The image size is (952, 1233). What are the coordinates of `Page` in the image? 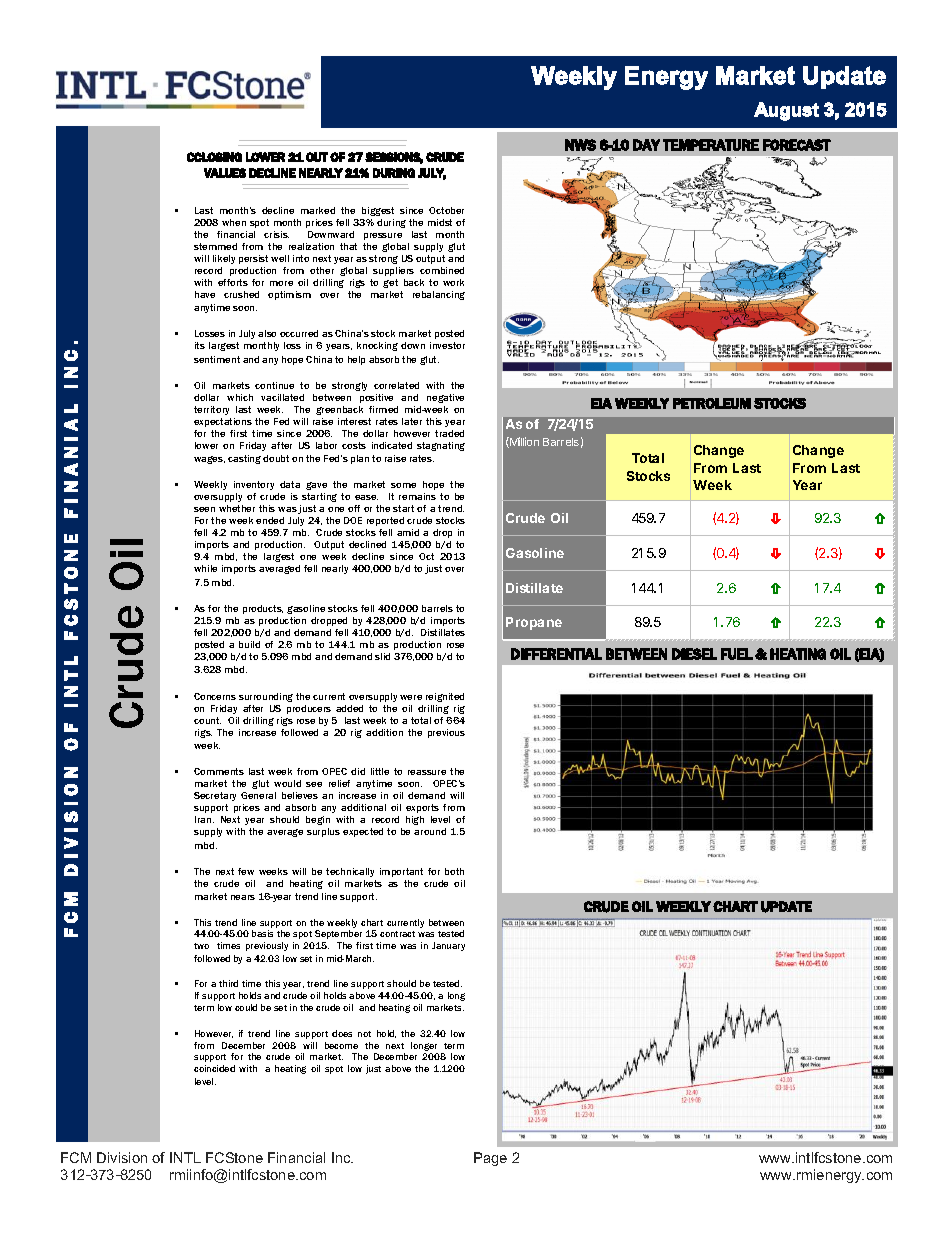 It's located at (490, 1159).
